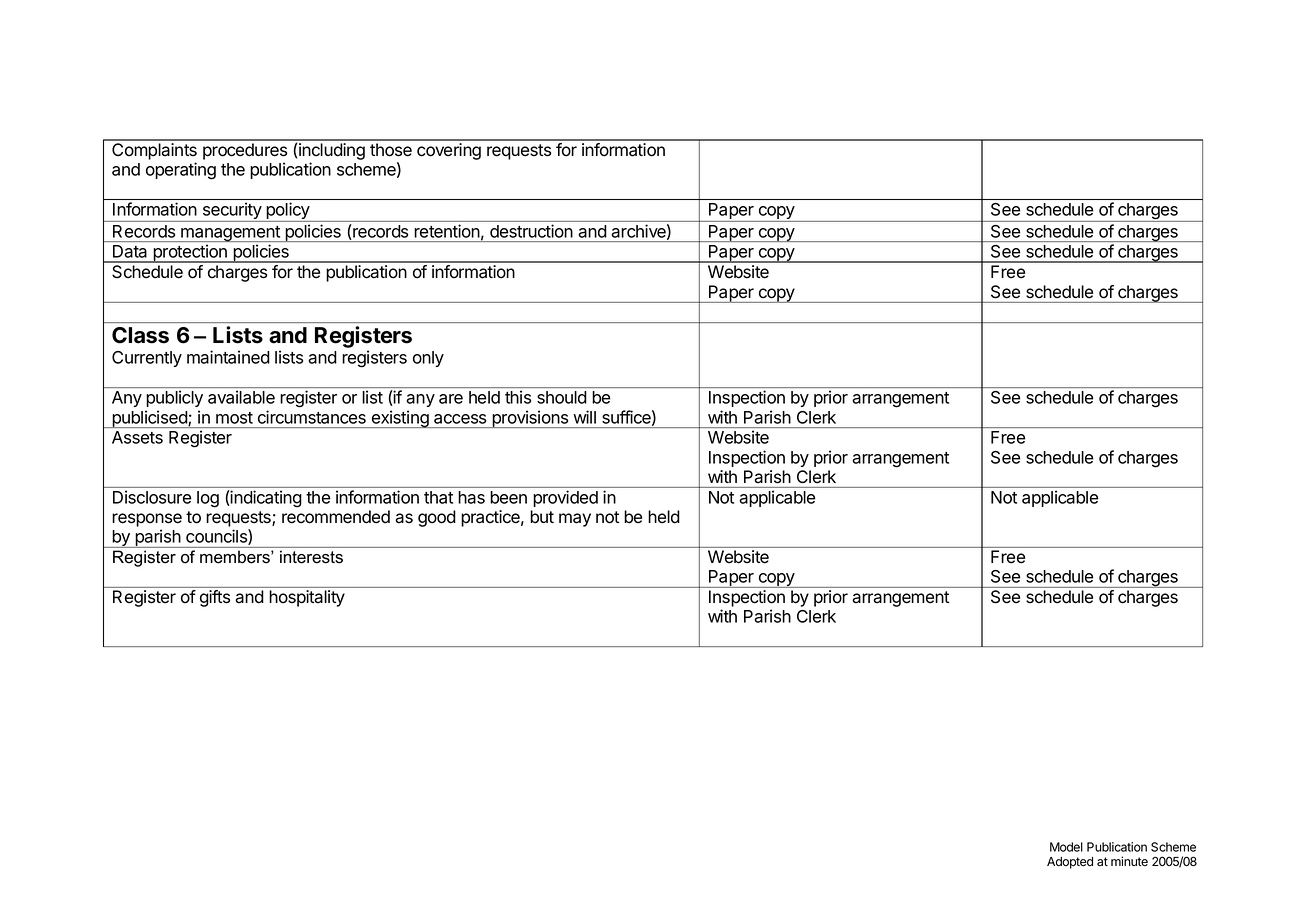  What do you see at coordinates (288, 212) in the page?
I see `policy` at bounding box center [288, 212].
